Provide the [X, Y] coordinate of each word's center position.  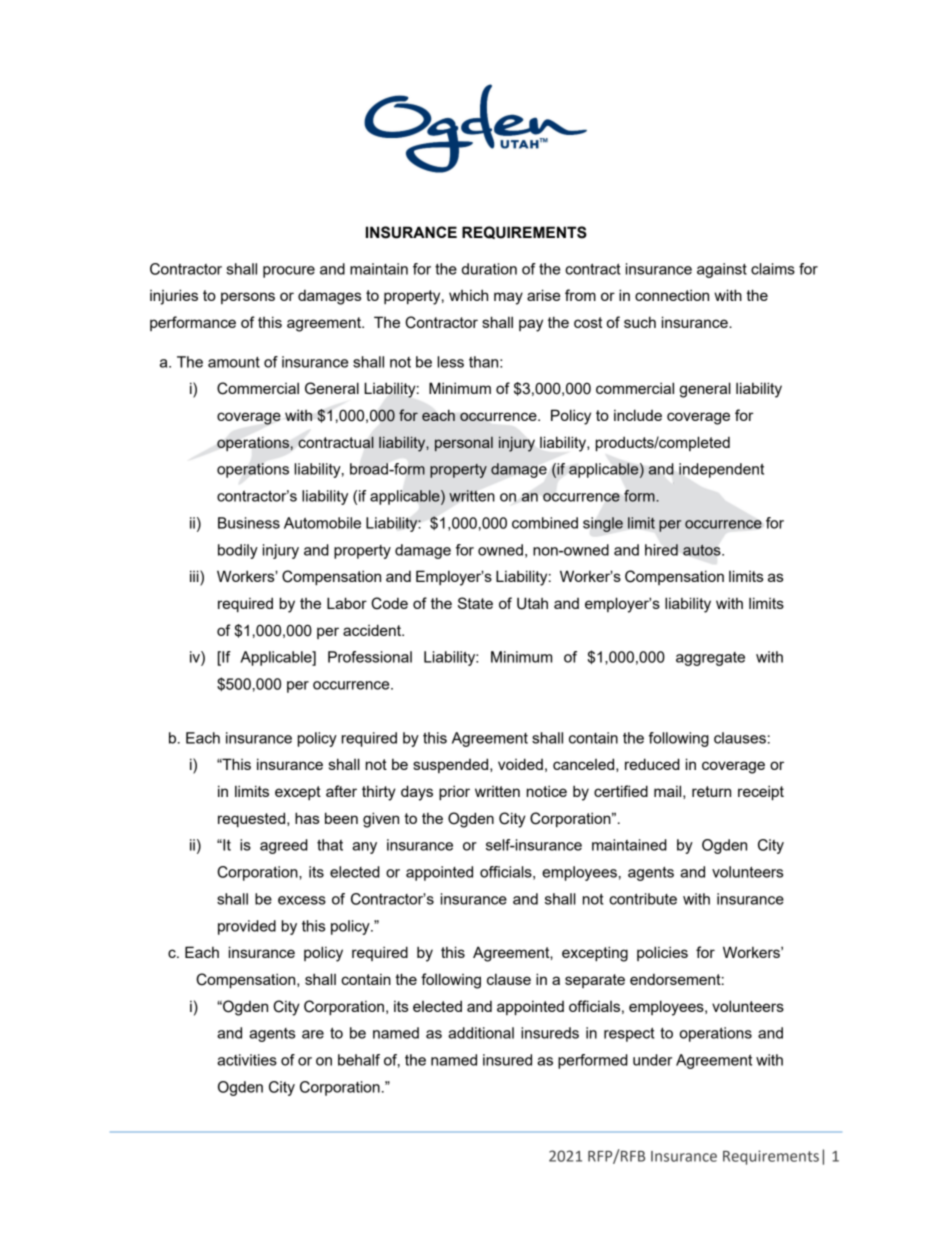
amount [234, 362]
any [364, 848]
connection [672, 295]
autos [703, 550]
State [475, 603]
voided [520, 764]
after [341, 791]
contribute [643, 899]
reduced [652, 764]
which [468, 295]
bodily [238, 551]
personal [464, 444]
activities [247, 1060]
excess [302, 900]
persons [248, 298]
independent [721, 470]
